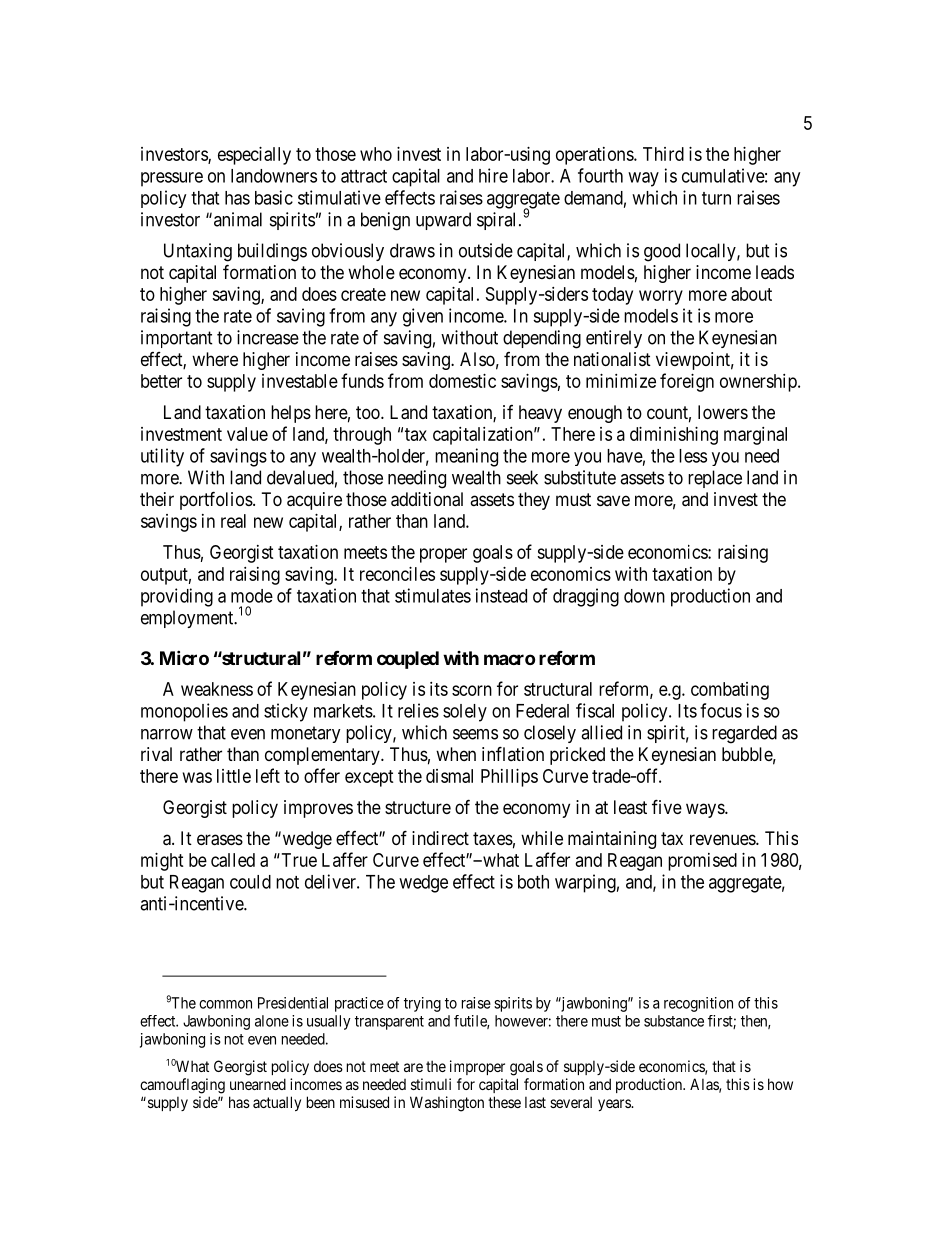 This screenshot has width=952, height=1233. What do you see at coordinates (258, 1084) in the screenshot?
I see `unearned` at bounding box center [258, 1084].
